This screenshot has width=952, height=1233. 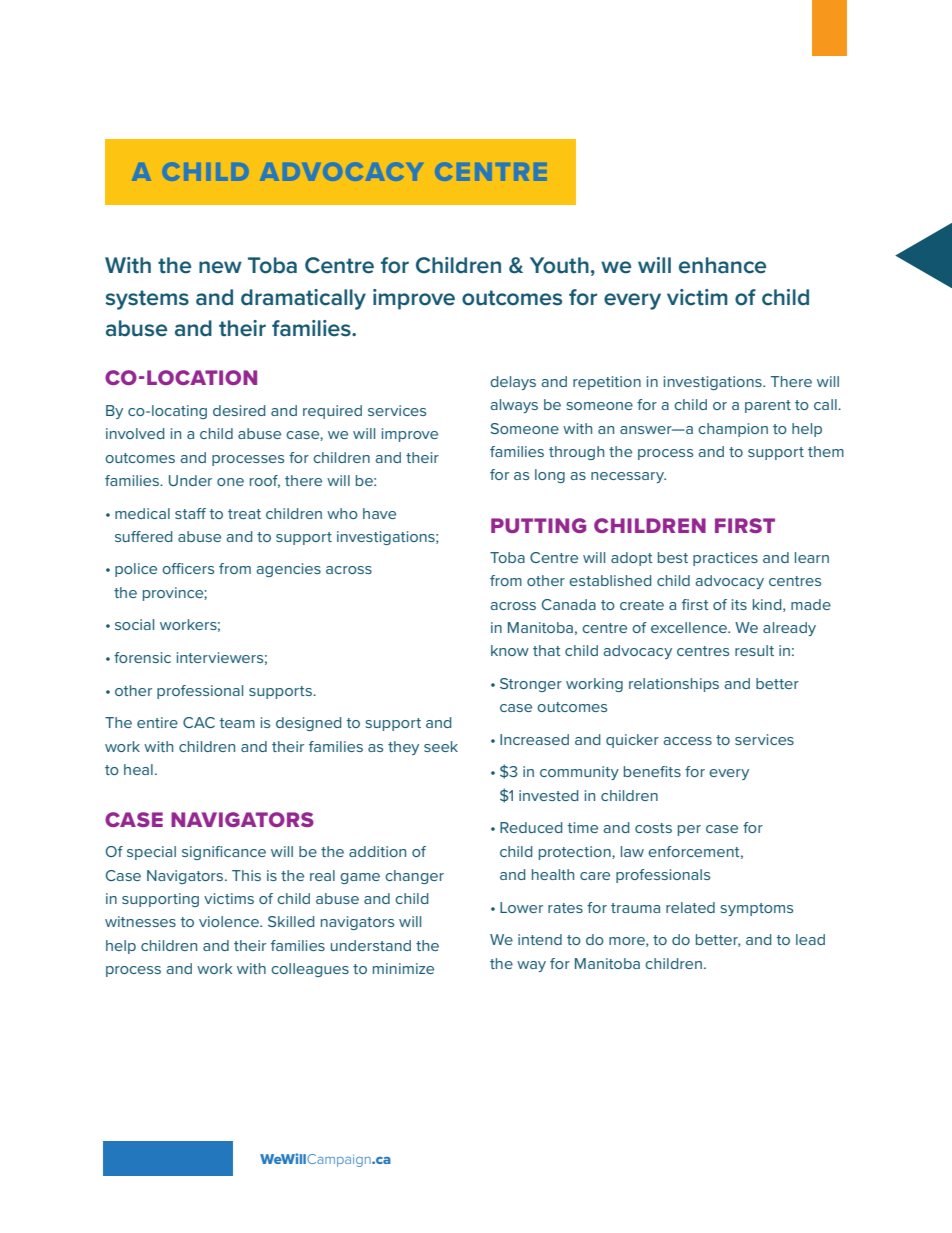 What do you see at coordinates (230, 921) in the screenshot?
I see `violence` at bounding box center [230, 921].
